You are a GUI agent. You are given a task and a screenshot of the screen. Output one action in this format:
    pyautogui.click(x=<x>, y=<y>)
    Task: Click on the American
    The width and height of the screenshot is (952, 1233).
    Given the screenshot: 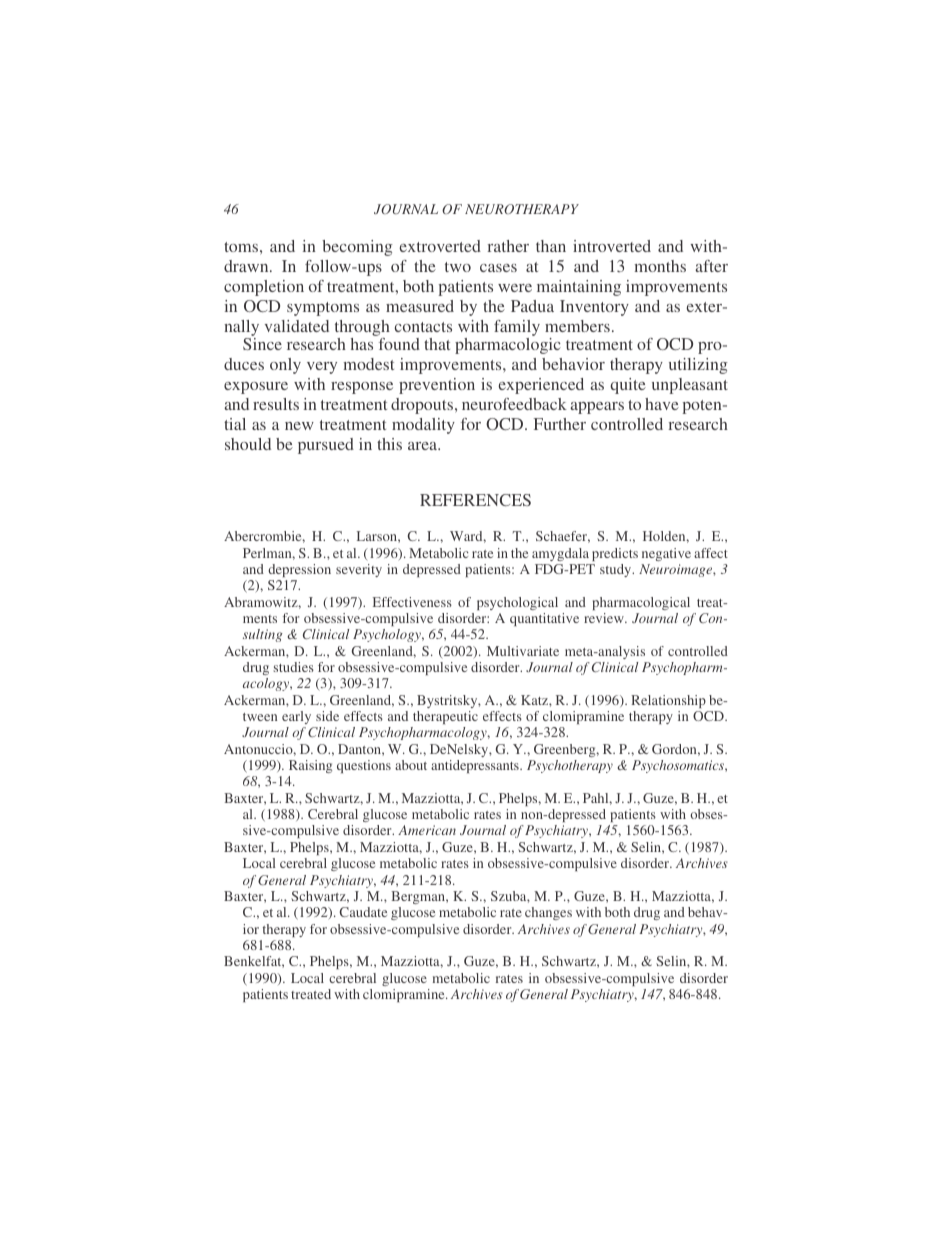 What is the action you would take?
    pyautogui.click(x=427, y=830)
